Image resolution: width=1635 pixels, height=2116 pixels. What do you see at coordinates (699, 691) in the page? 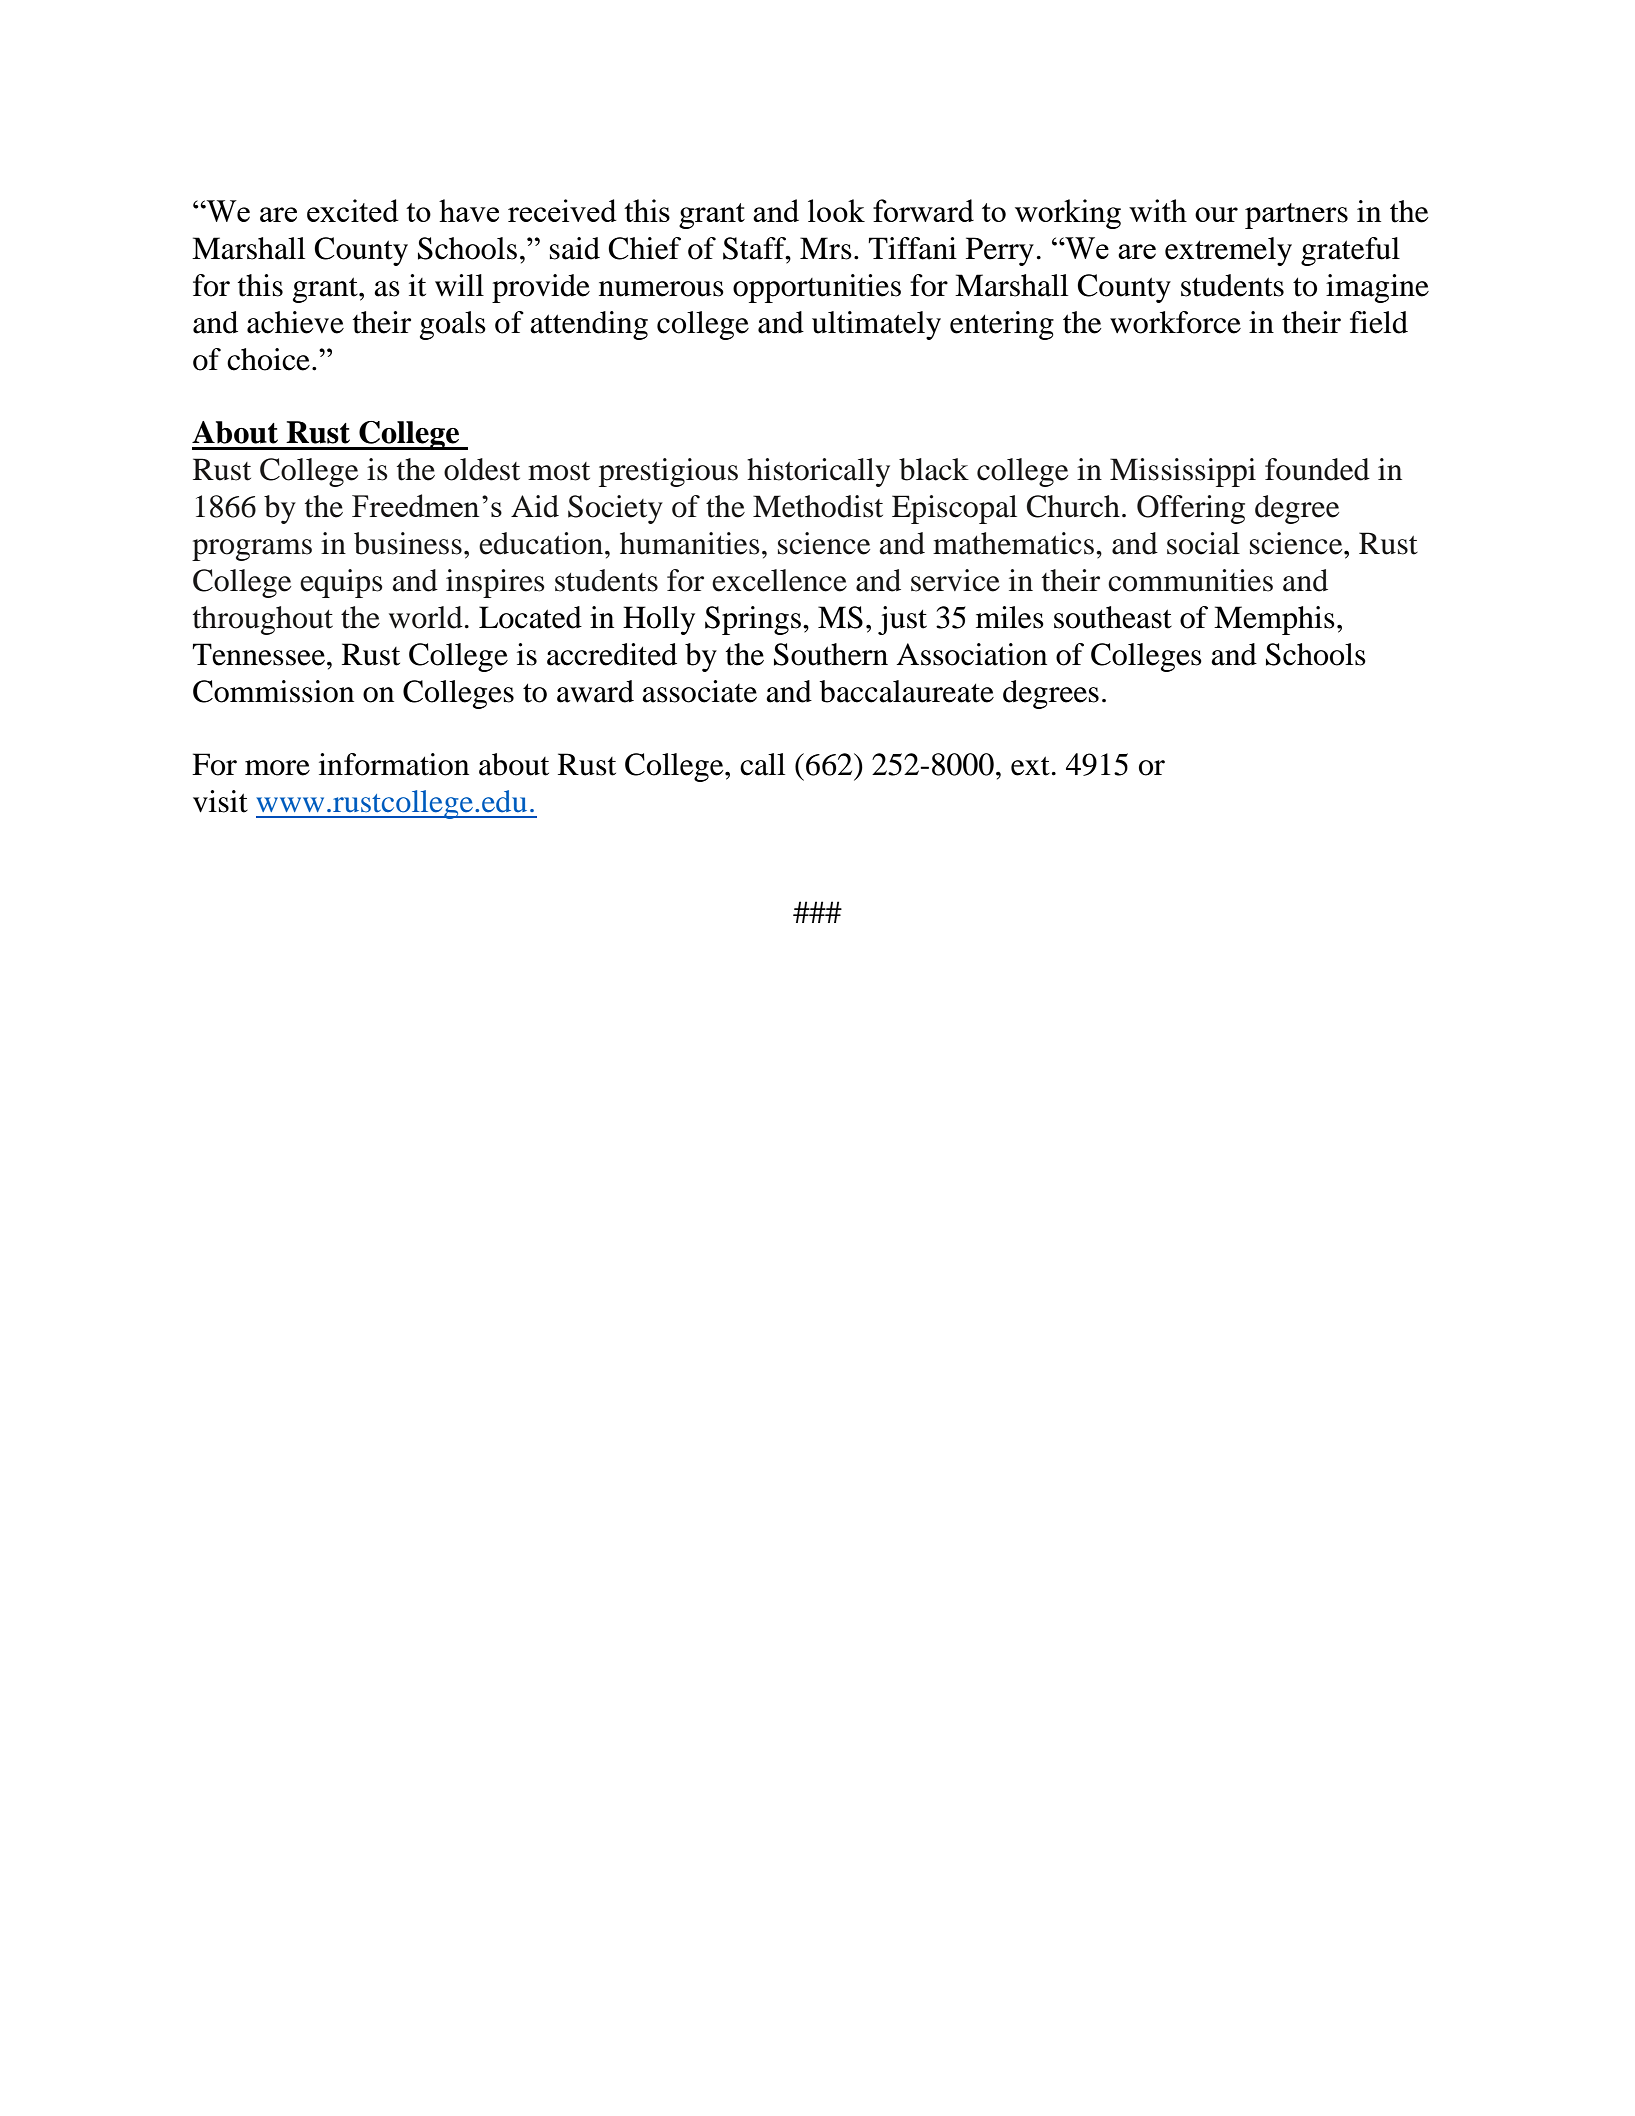
I see `associate` at bounding box center [699, 691].
